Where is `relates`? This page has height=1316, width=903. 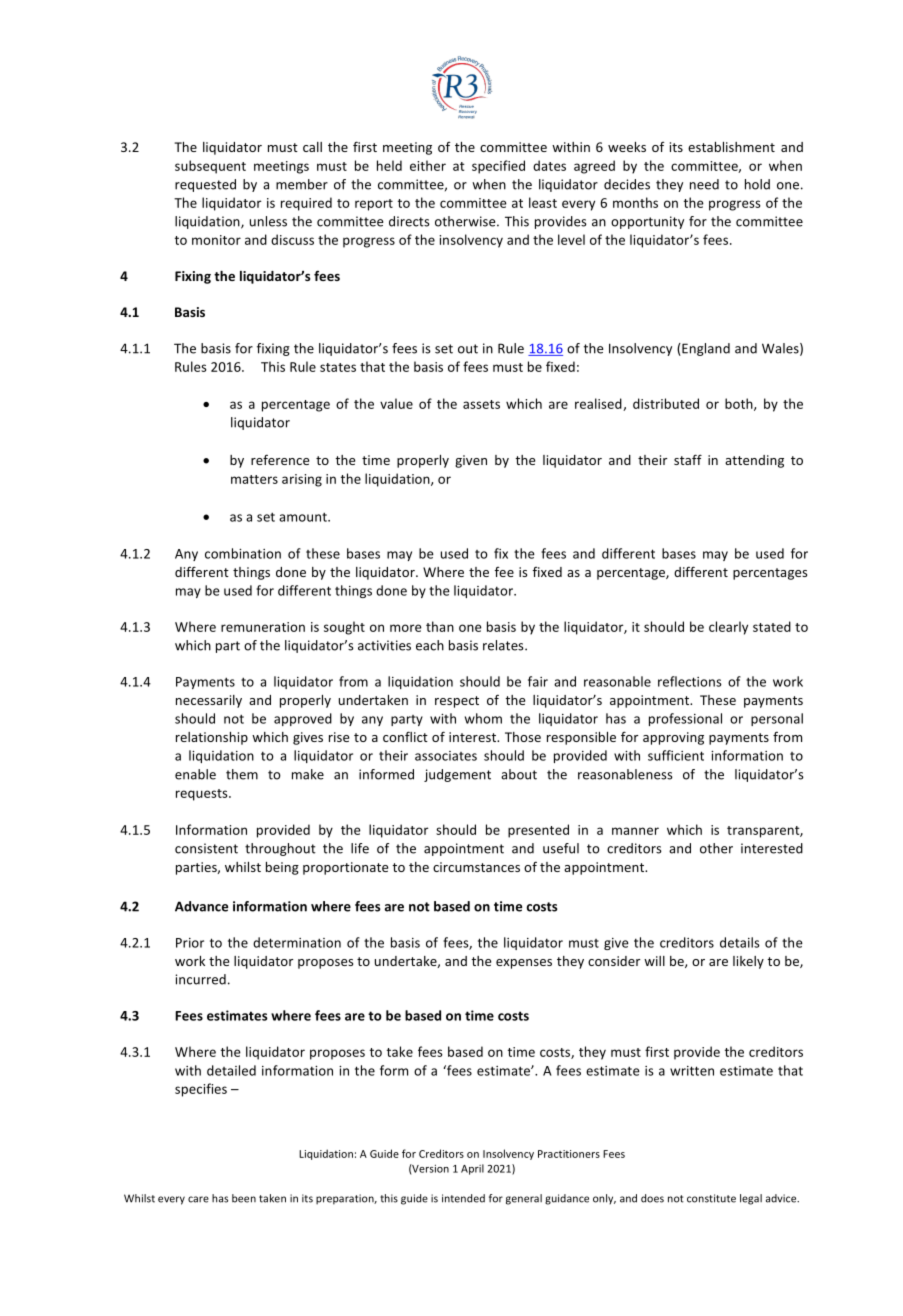 relates is located at coordinates (504, 645).
